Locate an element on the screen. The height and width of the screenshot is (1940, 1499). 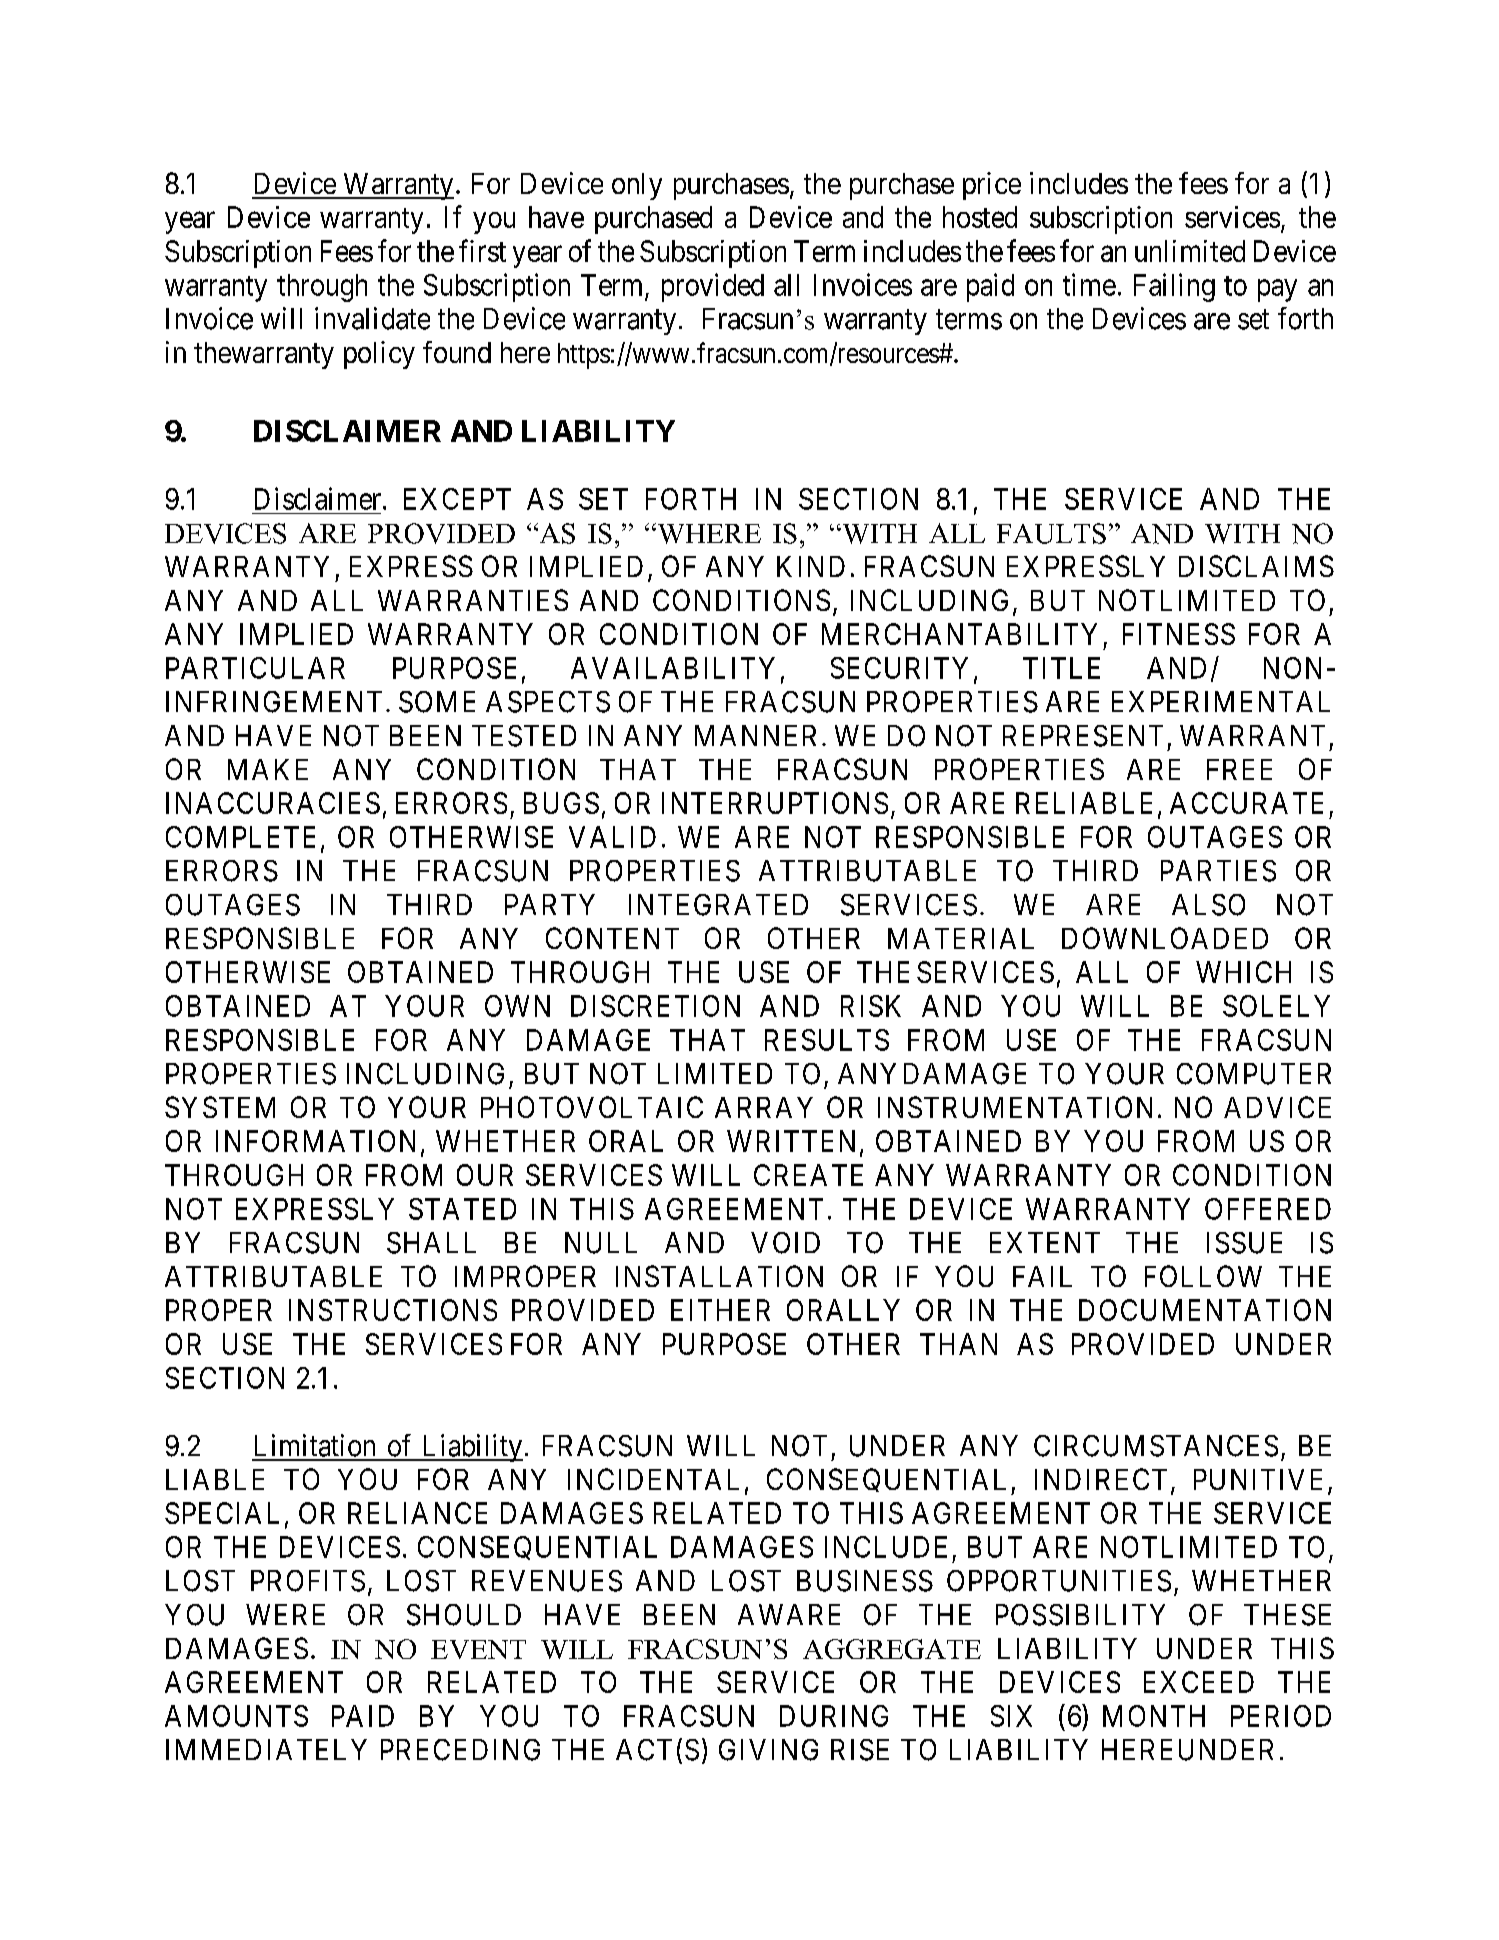
COMPLETE is located at coordinates (240, 837).
